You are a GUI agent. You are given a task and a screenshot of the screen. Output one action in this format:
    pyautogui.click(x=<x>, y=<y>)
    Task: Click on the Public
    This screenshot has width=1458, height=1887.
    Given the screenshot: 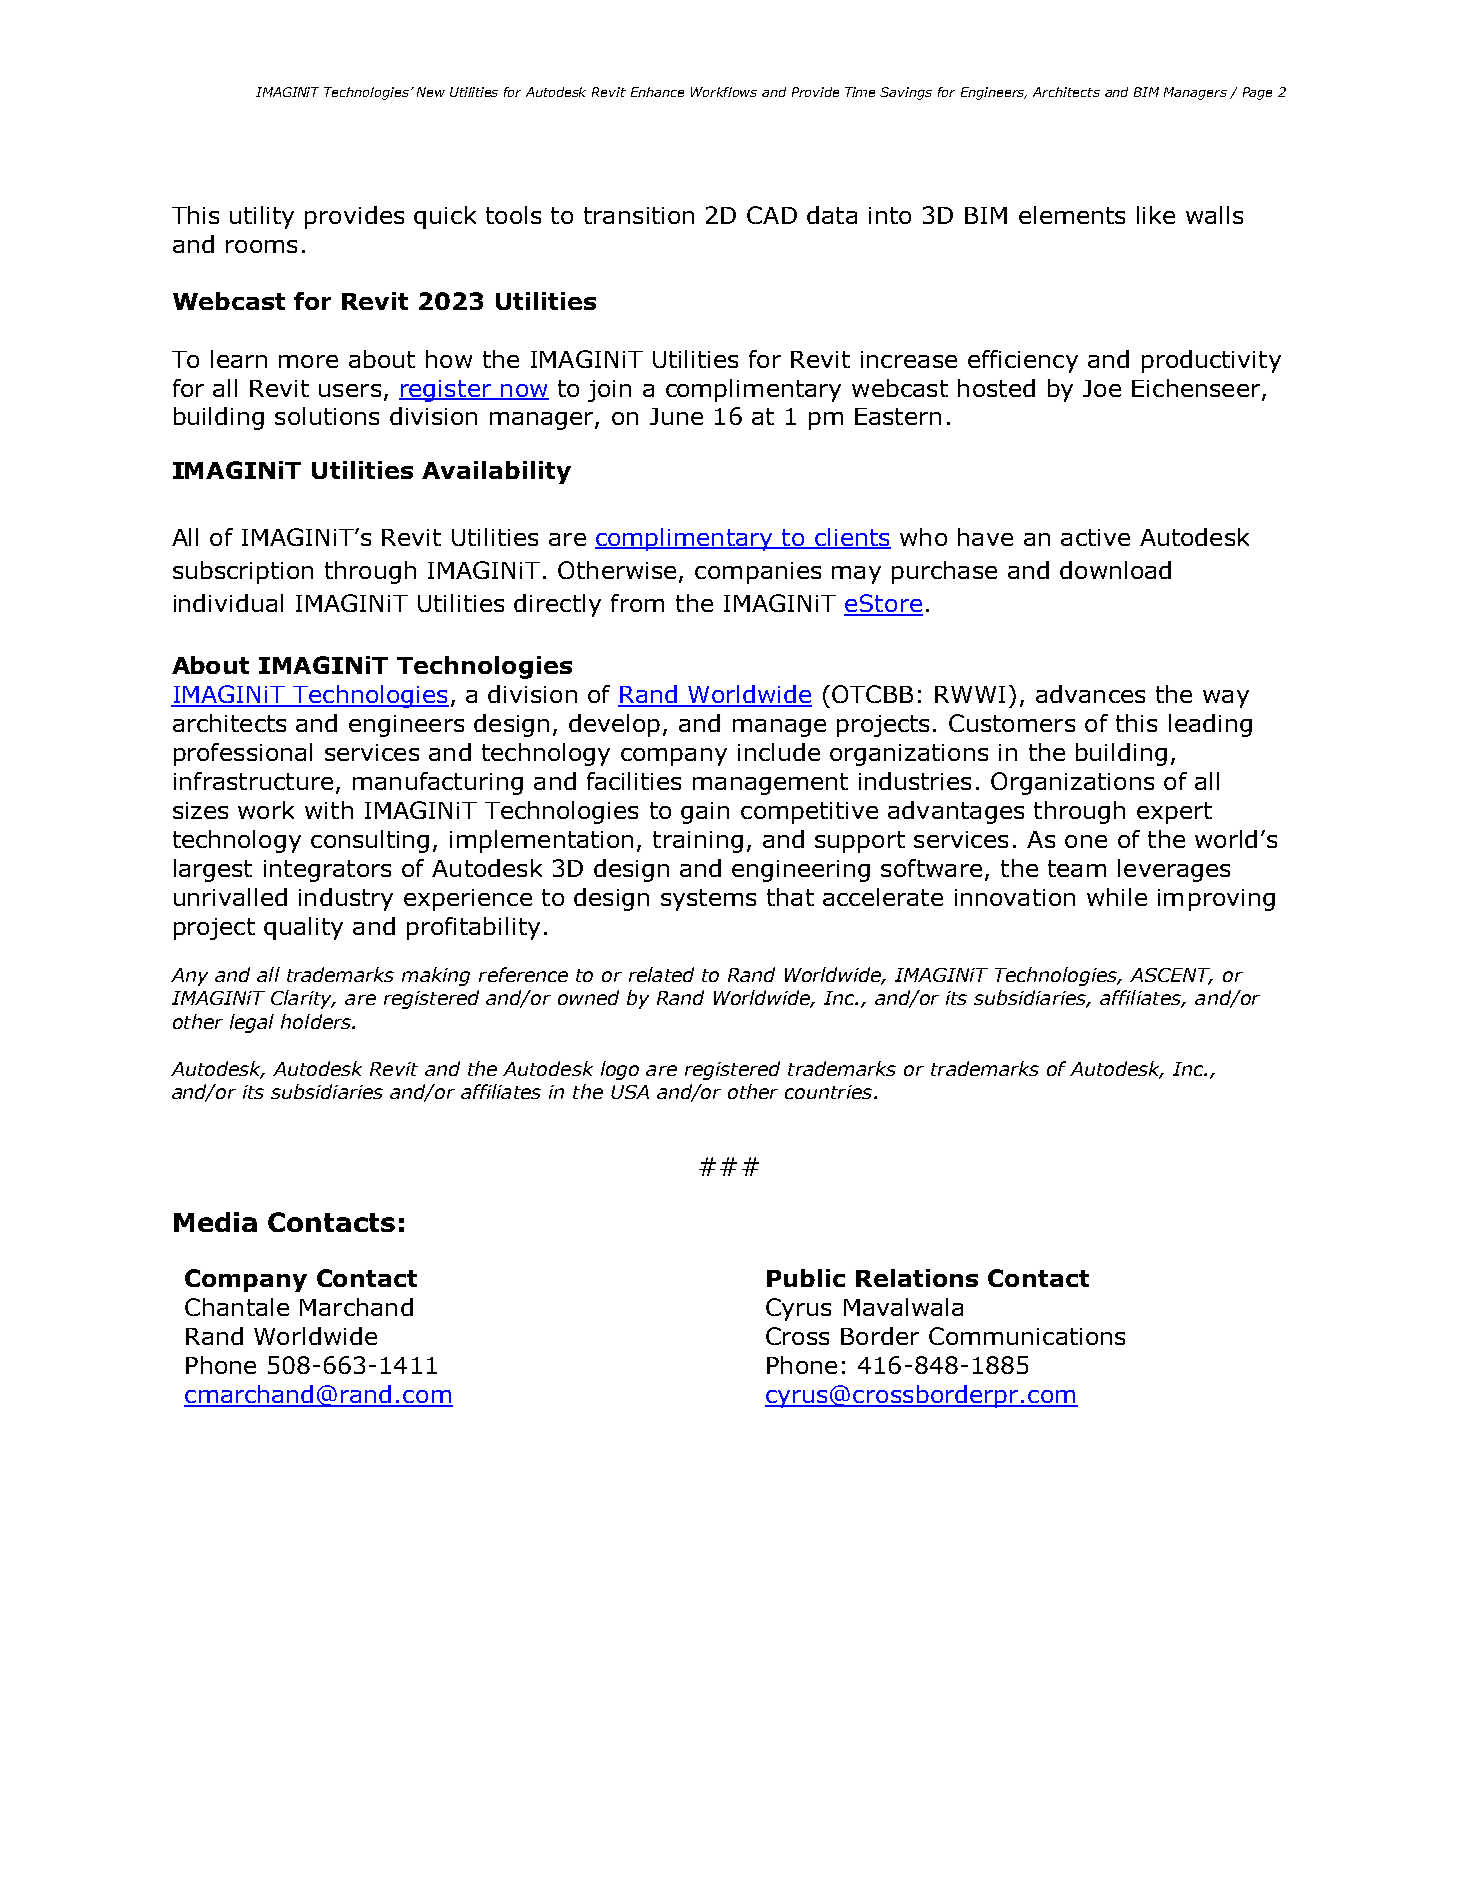 What is the action you would take?
    pyautogui.click(x=806, y=1278)
